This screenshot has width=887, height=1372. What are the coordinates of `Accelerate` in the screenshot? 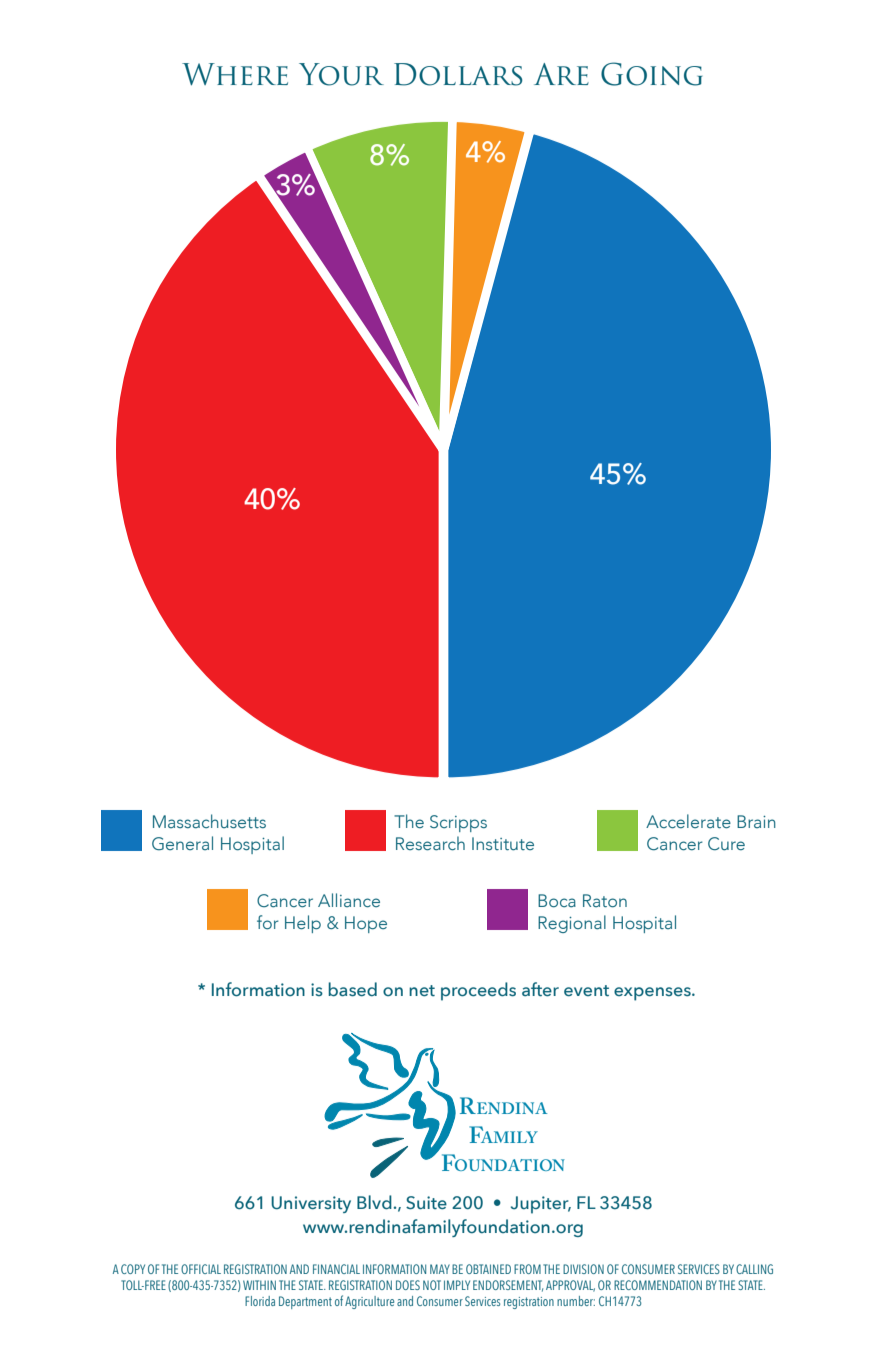 It's located at (688, 821).
